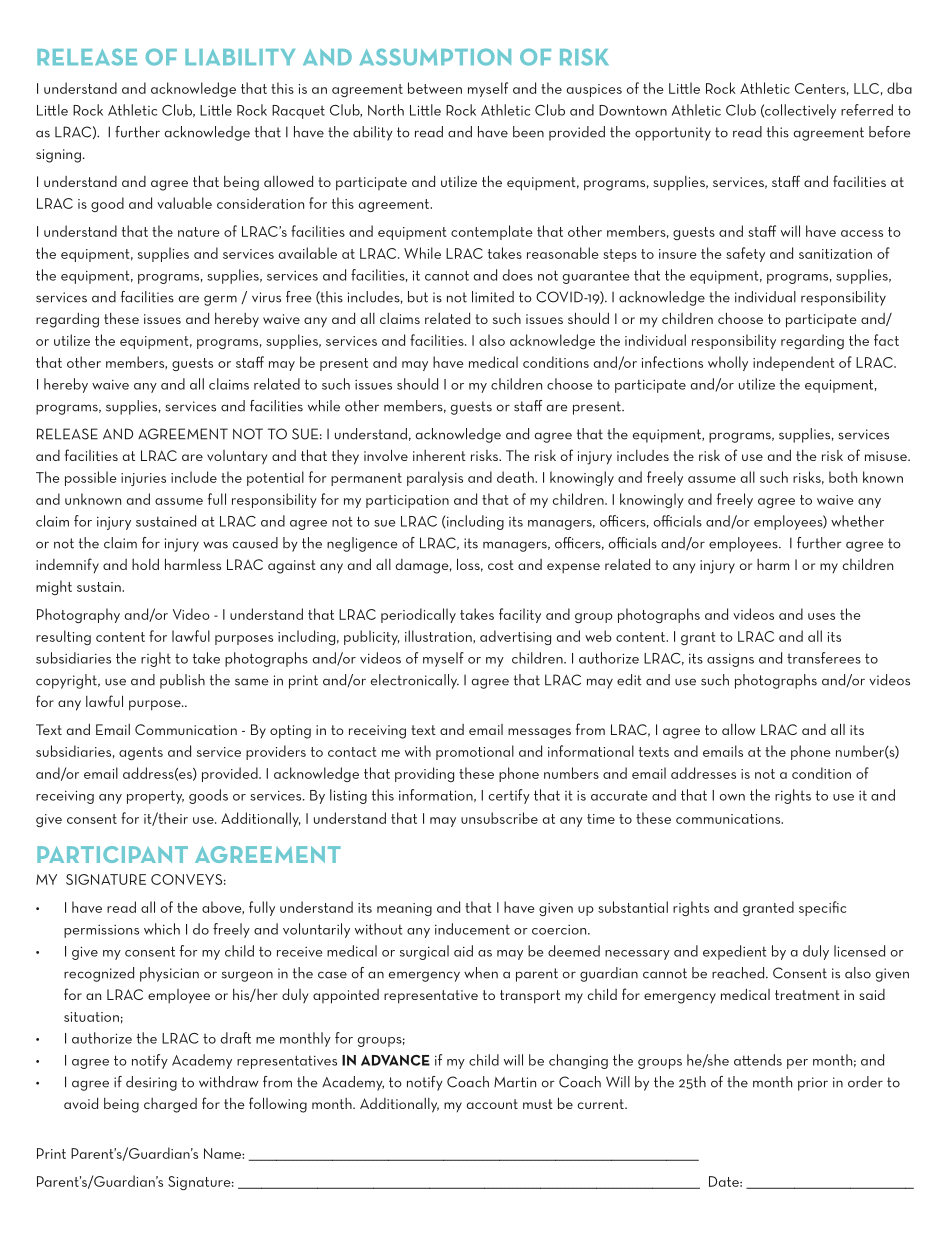  Describe the element at coordinates (493, 297) in the screenshot. I see `limited` at that location.
